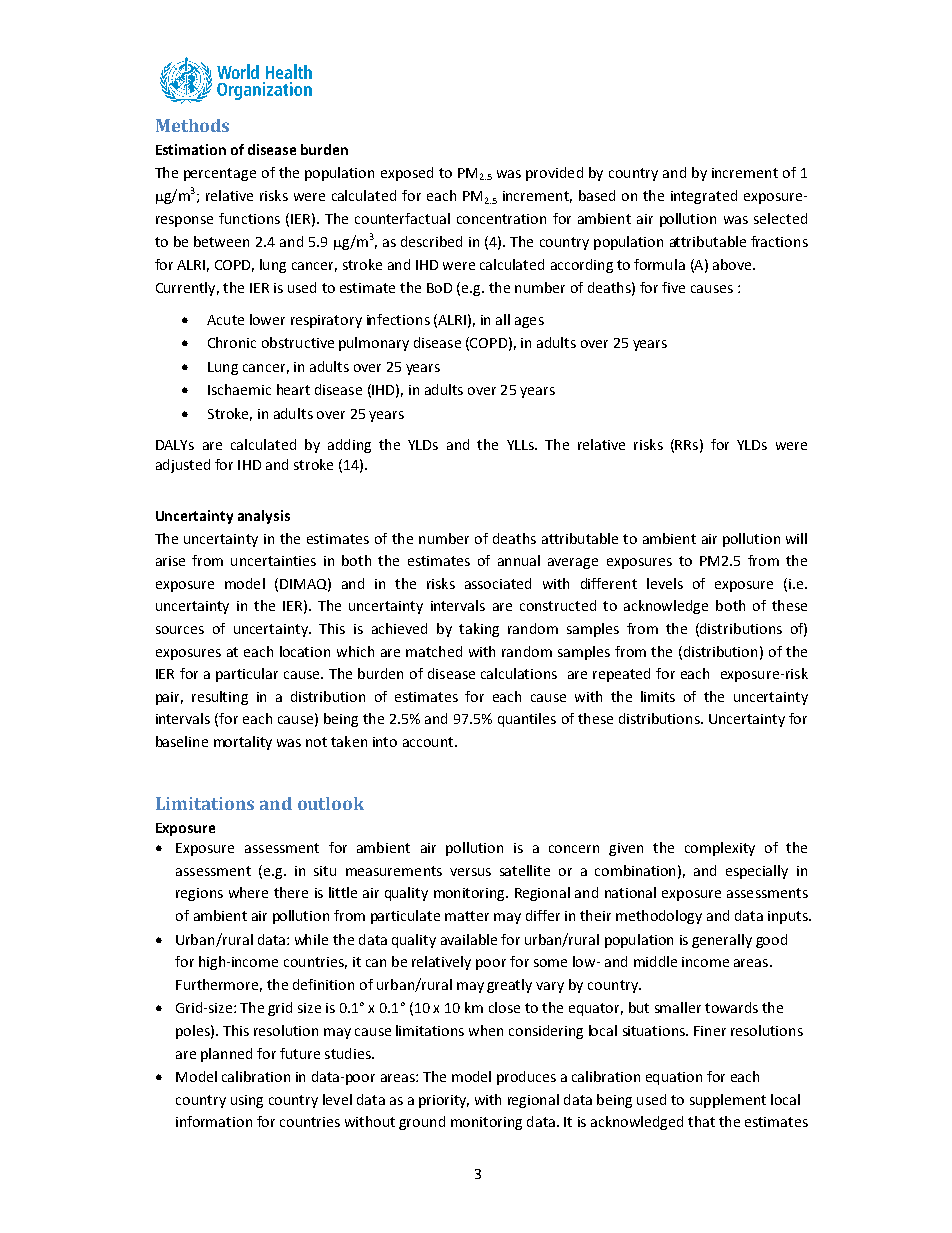  What do you see at coordinates (248, 892) in the document?
I see `where` at bounding box center [248, 892].
